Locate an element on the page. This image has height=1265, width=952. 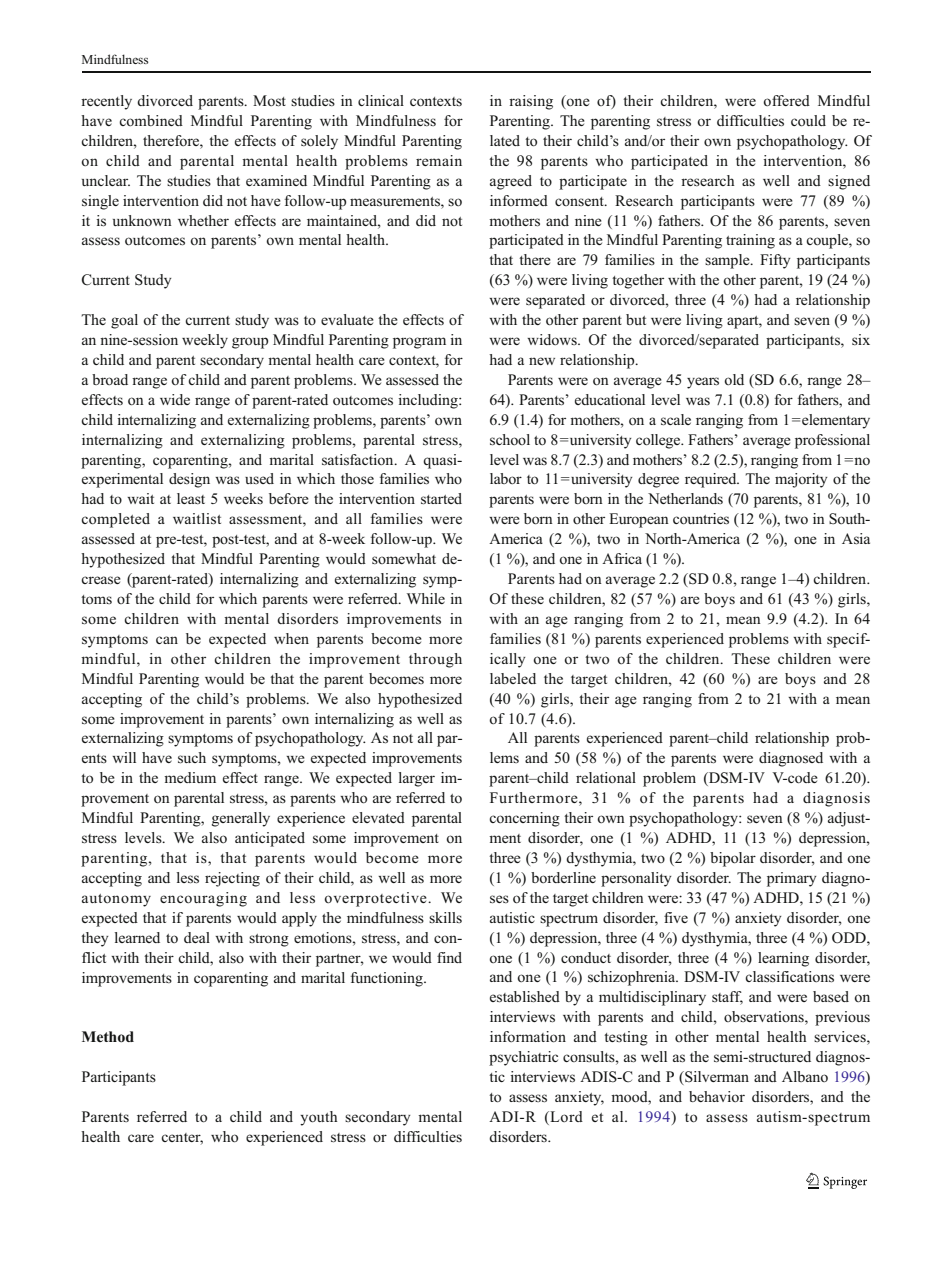
Method is located at coordinates (108, 1037).
